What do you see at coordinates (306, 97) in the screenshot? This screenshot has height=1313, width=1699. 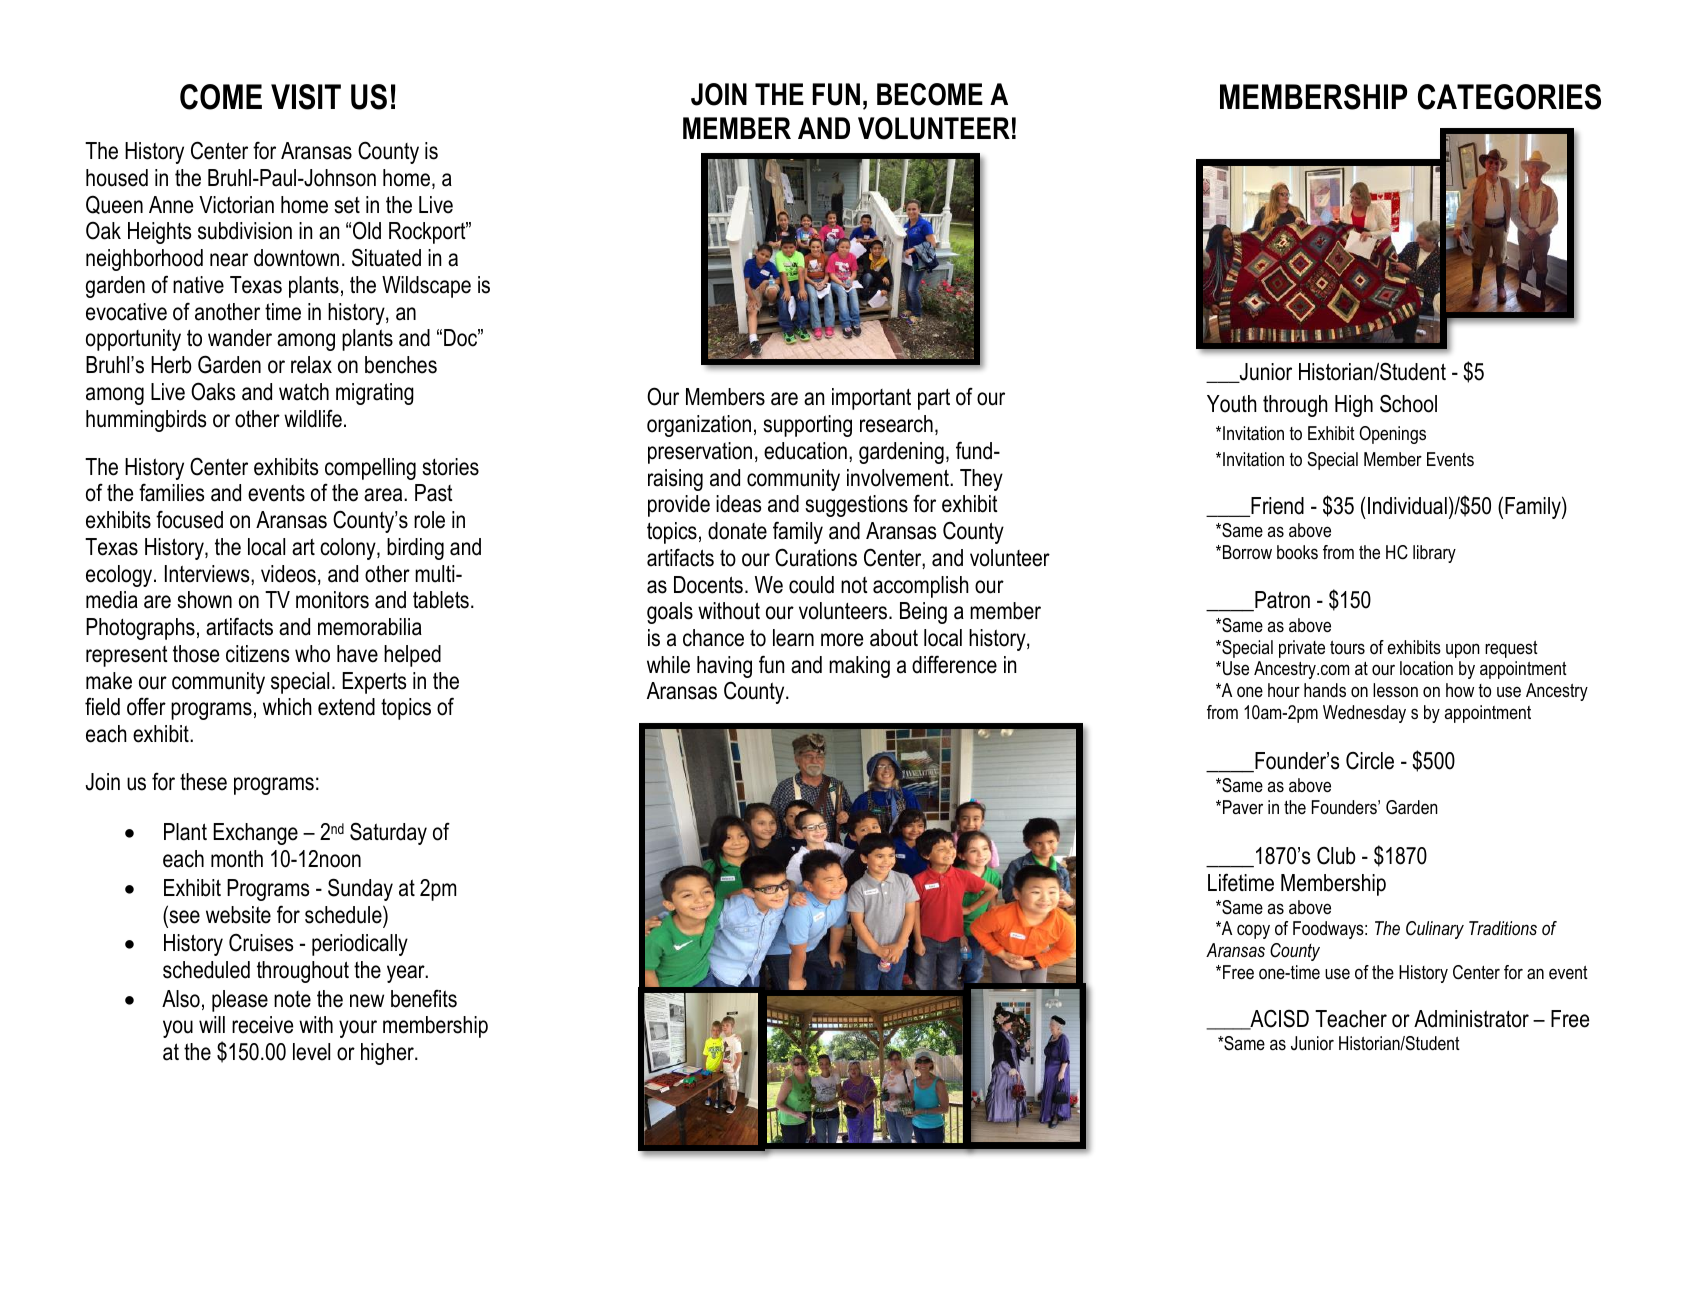 I see `VISIT` at bounding box center [306, 97].
